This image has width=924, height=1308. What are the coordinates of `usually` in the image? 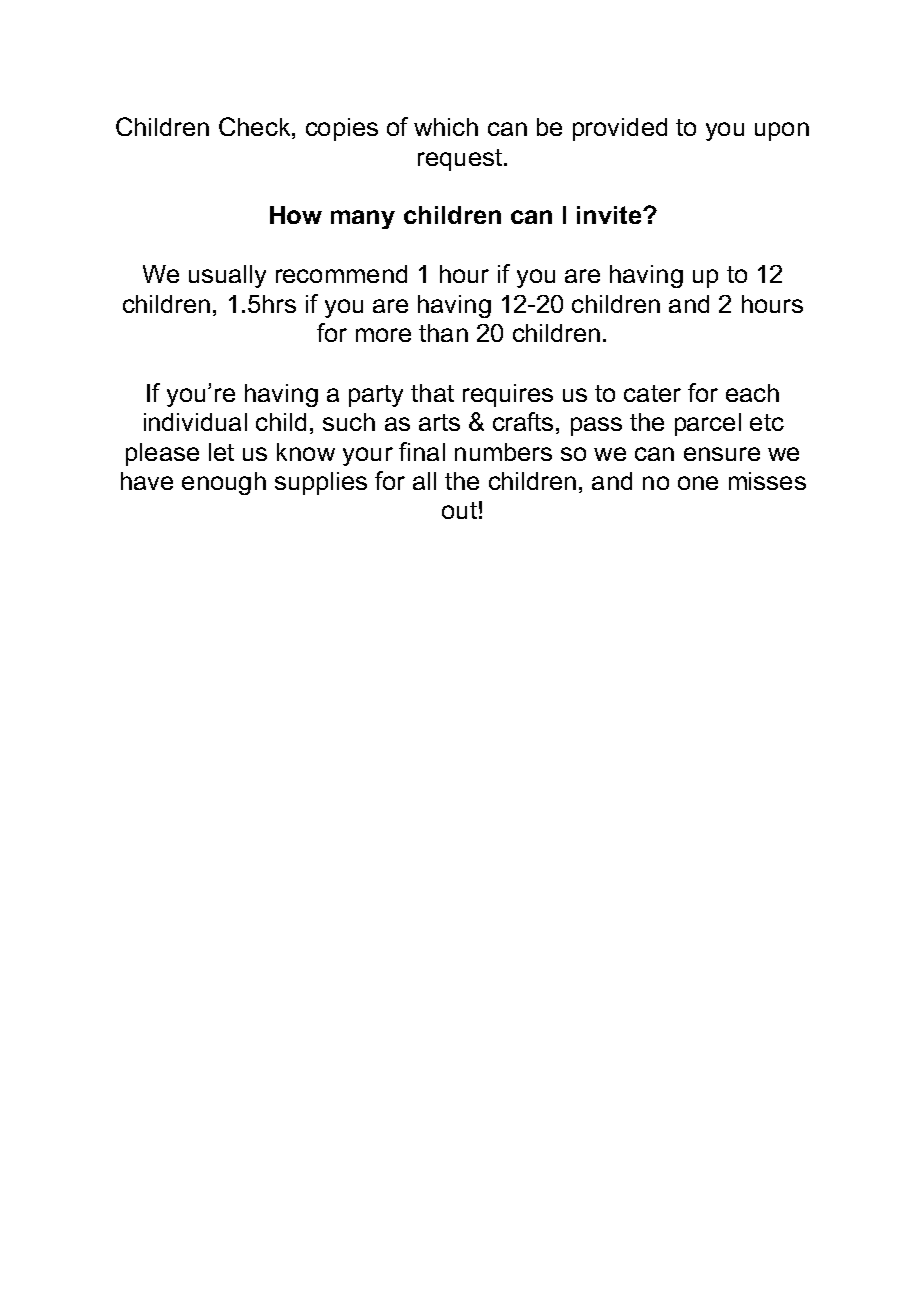 It's located at (227, 276).
